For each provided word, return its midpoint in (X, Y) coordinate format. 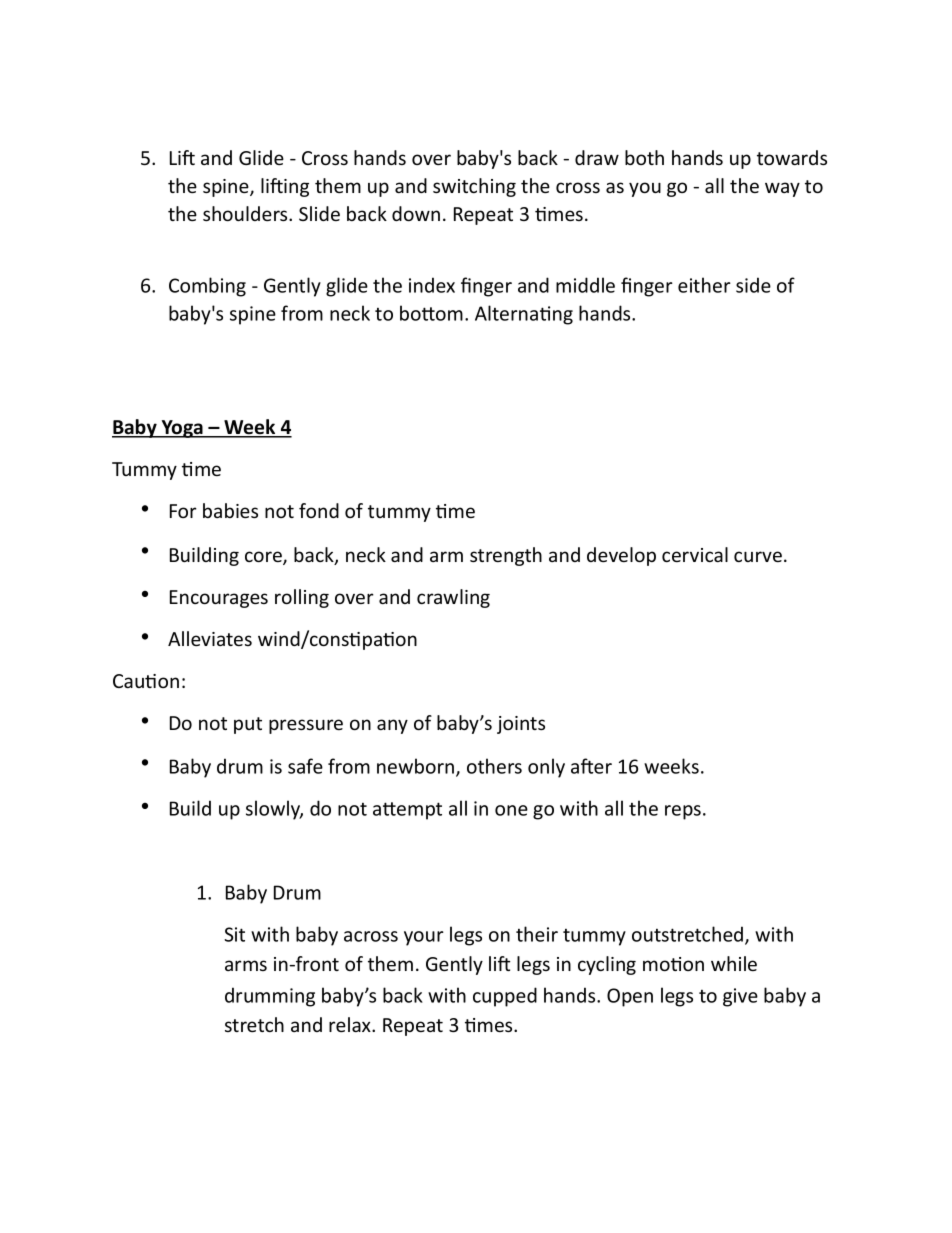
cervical (695, 554)
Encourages (219, 599)
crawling (453, 598)
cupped (505, 997)
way (782, 189)
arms (246, 965)
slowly (274, 810)
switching (474, 187)
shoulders (246, 213)
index (432, 285)
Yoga (182, 429)
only (546, 768)
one (511, 810)
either (704, 285)
